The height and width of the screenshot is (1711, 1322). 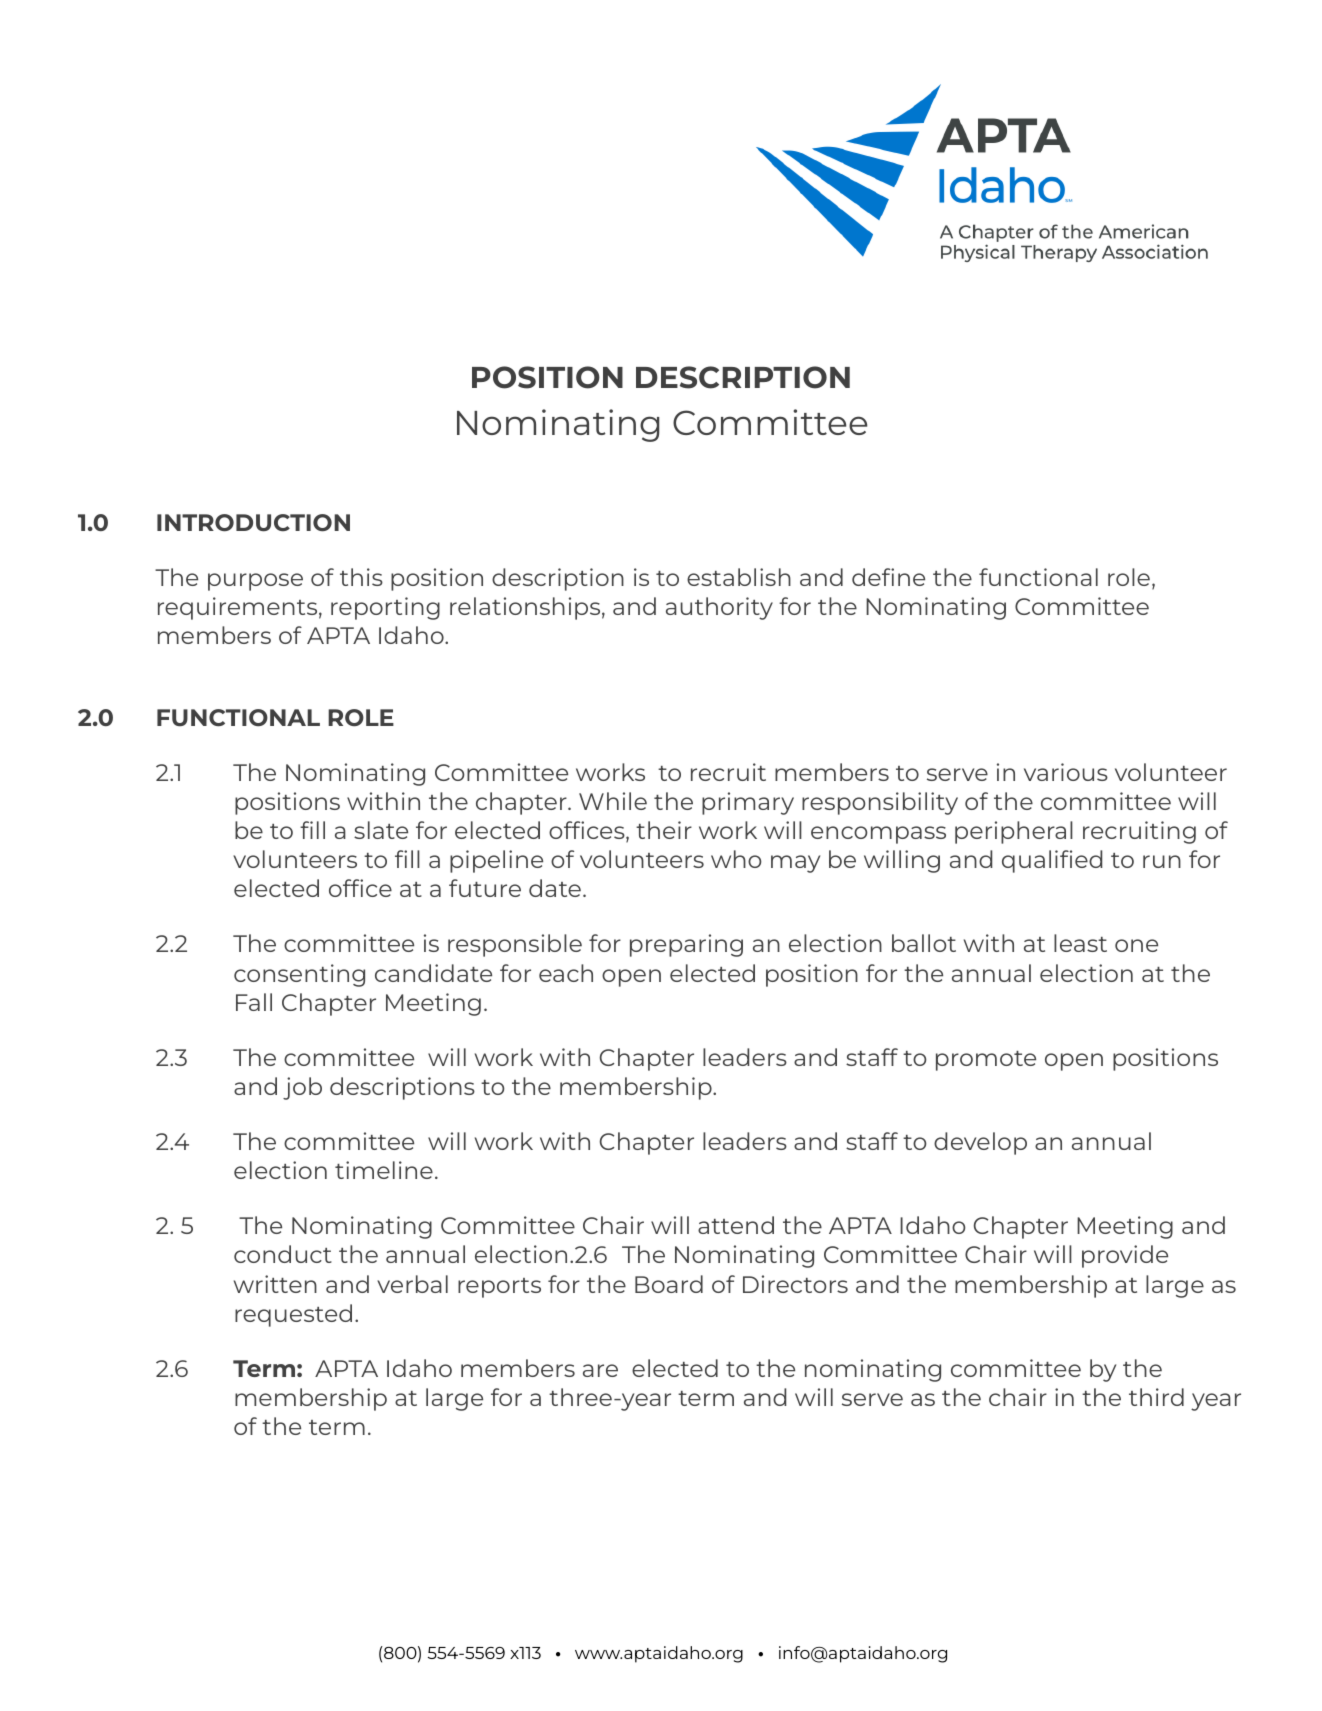 I want to click on timeline, so click(x=384, y=1170).
